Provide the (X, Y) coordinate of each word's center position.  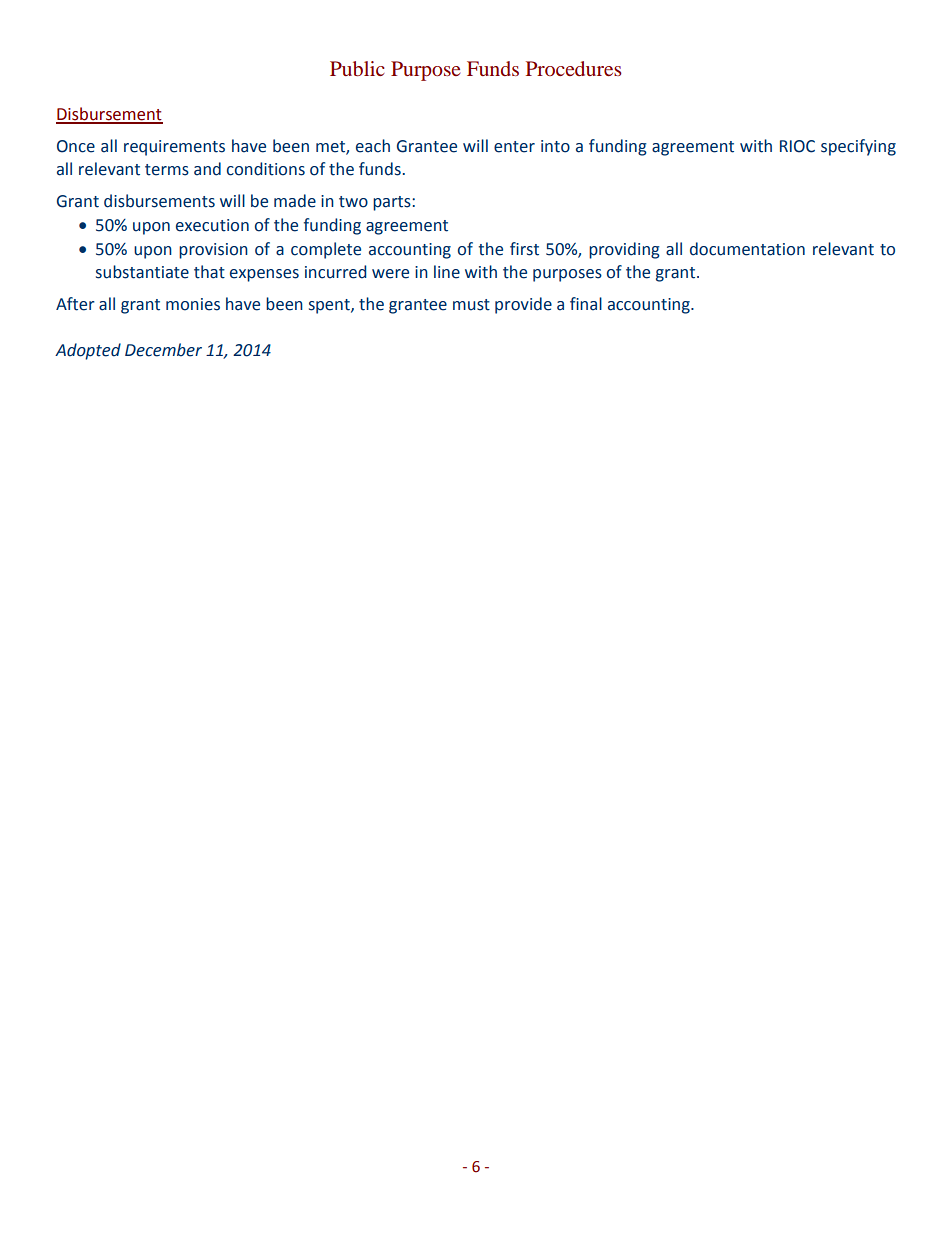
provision (213, 251)
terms (167, 170)
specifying (858, 147)
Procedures (574, 68)
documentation (747, 249)
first (524, 249)
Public (357, 68)
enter (514, 147)
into (555, 146)
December (163, 350)
